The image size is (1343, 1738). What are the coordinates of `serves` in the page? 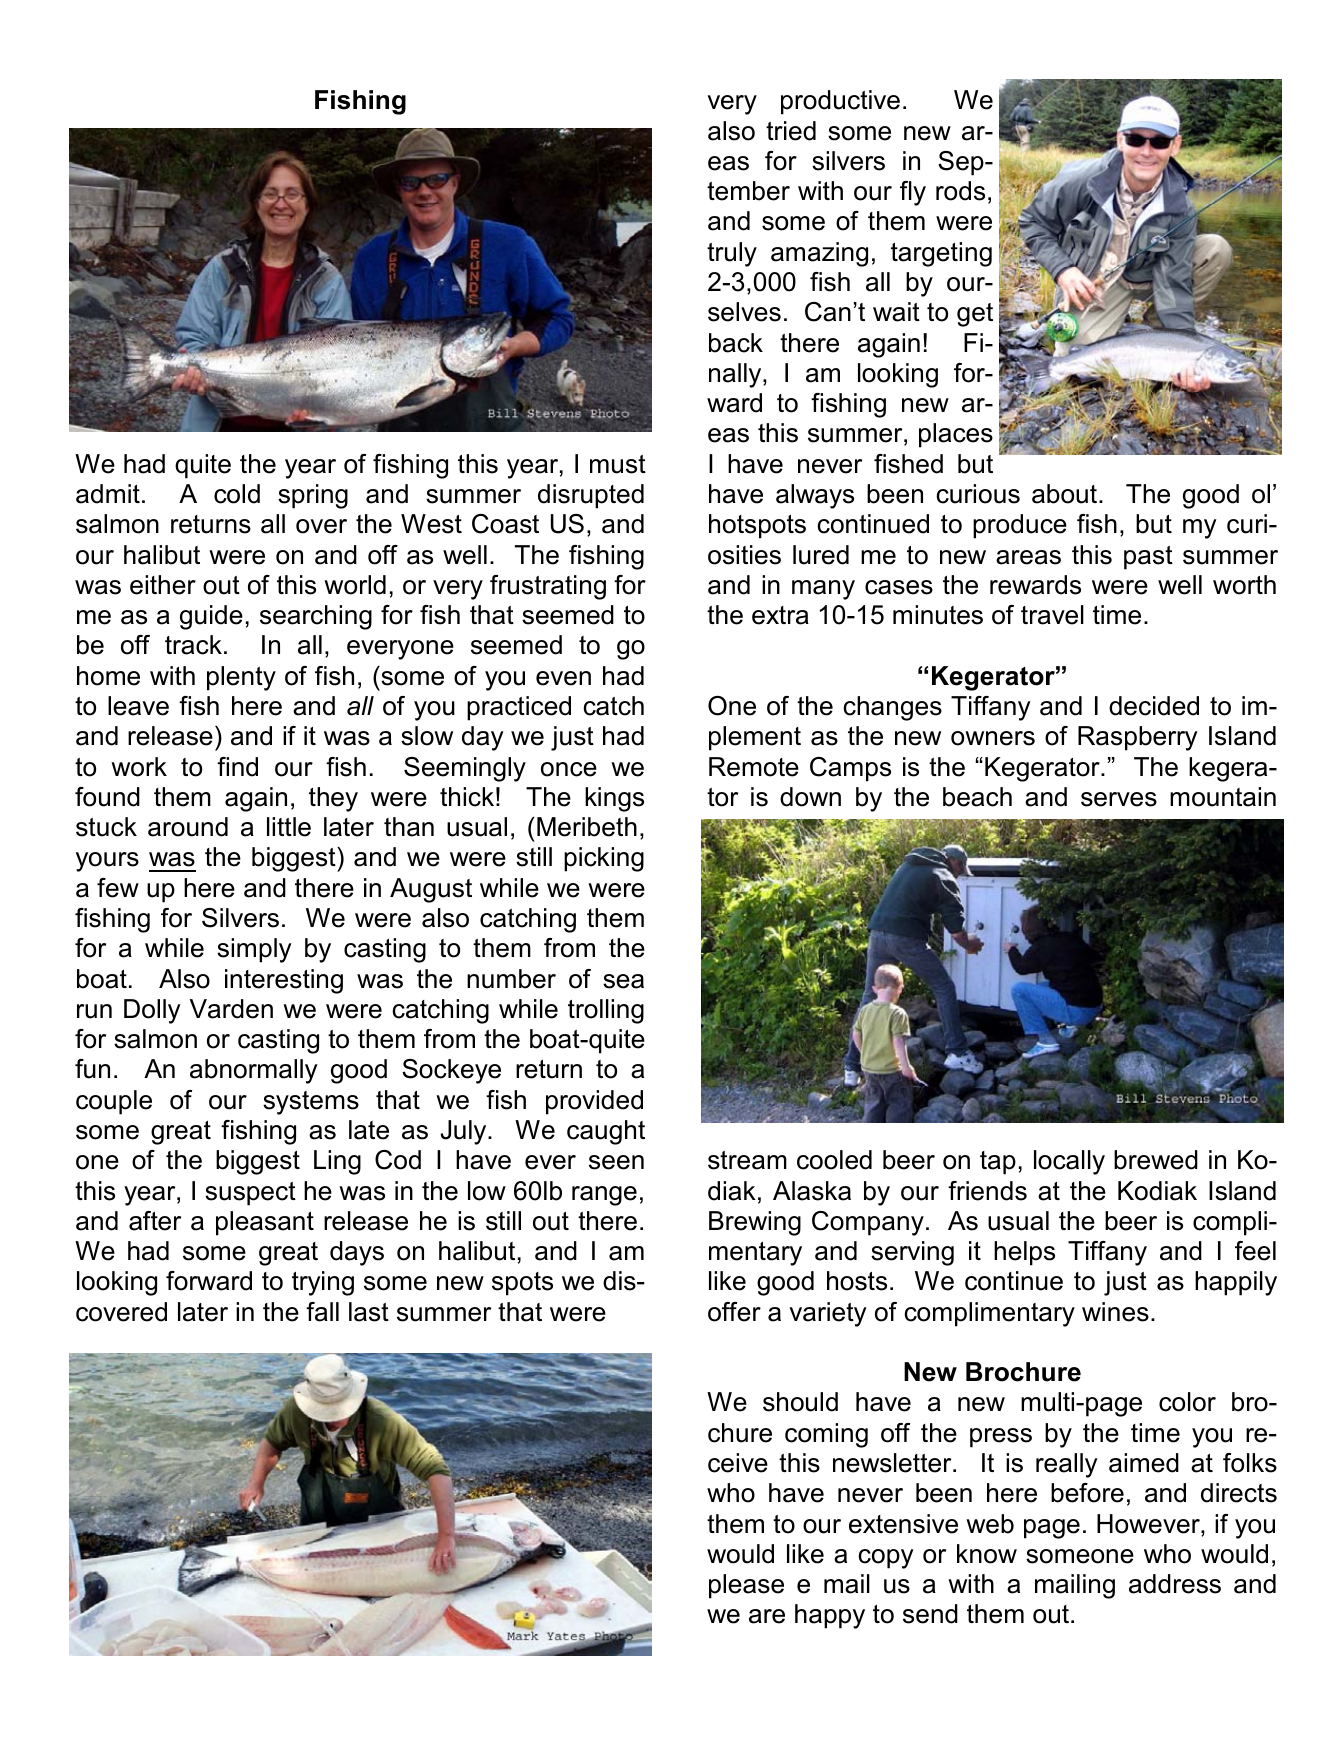 It's located at (1119, 799).
